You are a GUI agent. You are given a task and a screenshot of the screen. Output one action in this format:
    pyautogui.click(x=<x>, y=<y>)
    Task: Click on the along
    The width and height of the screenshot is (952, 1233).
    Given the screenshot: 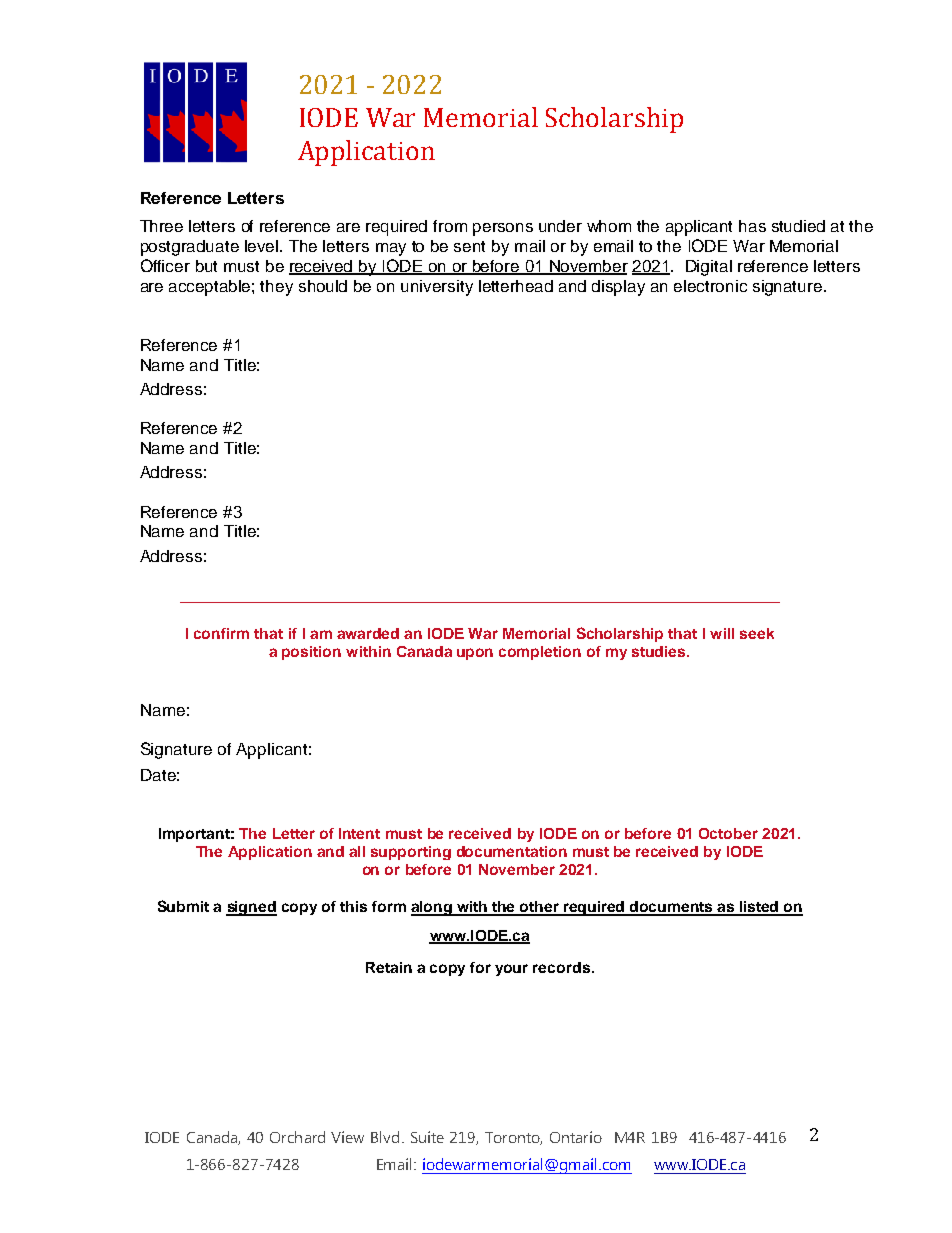 What is the action you would take?
    pyautogui.click(x=433, y=908)
